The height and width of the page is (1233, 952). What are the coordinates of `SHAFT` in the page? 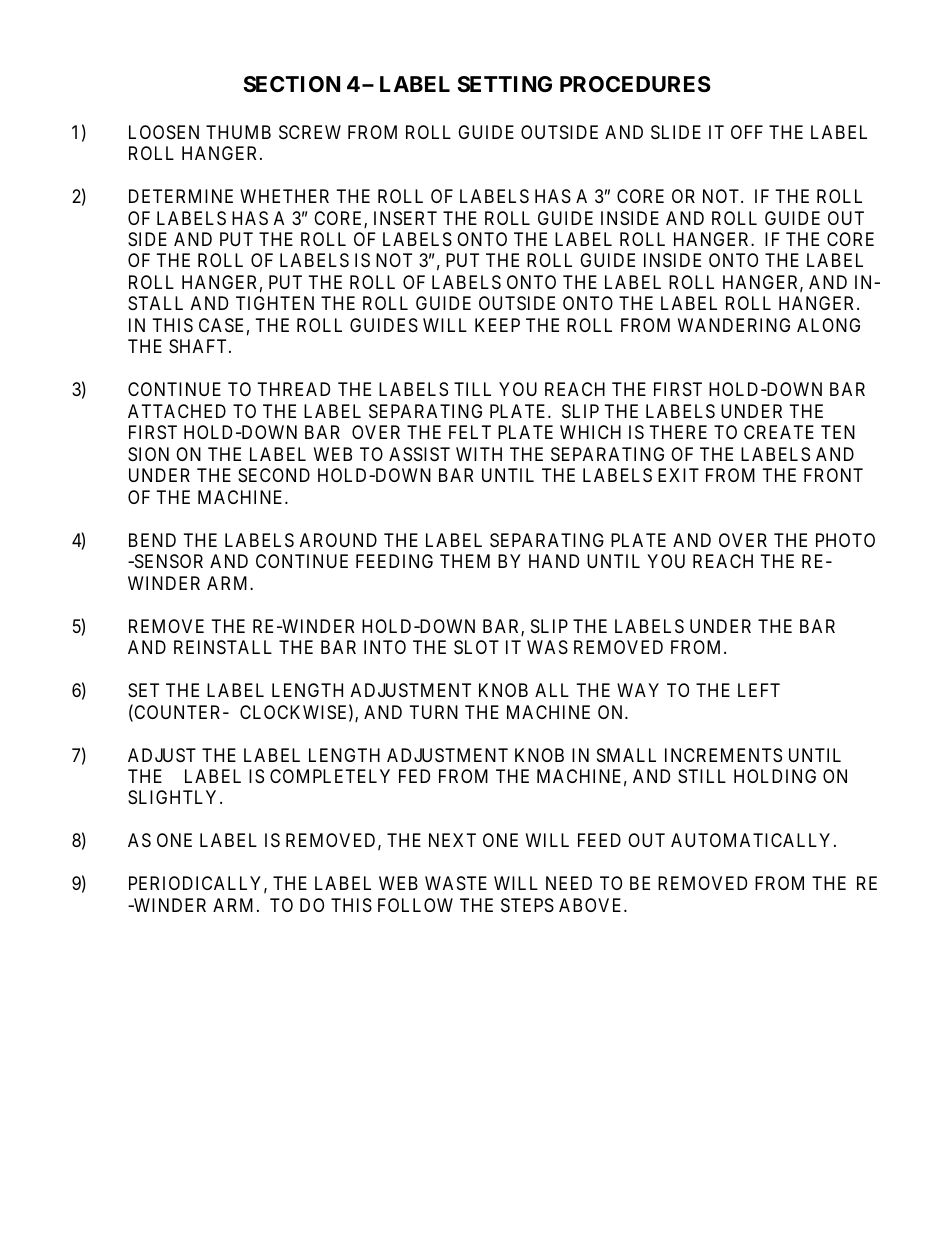 It's located at (199, 346).
